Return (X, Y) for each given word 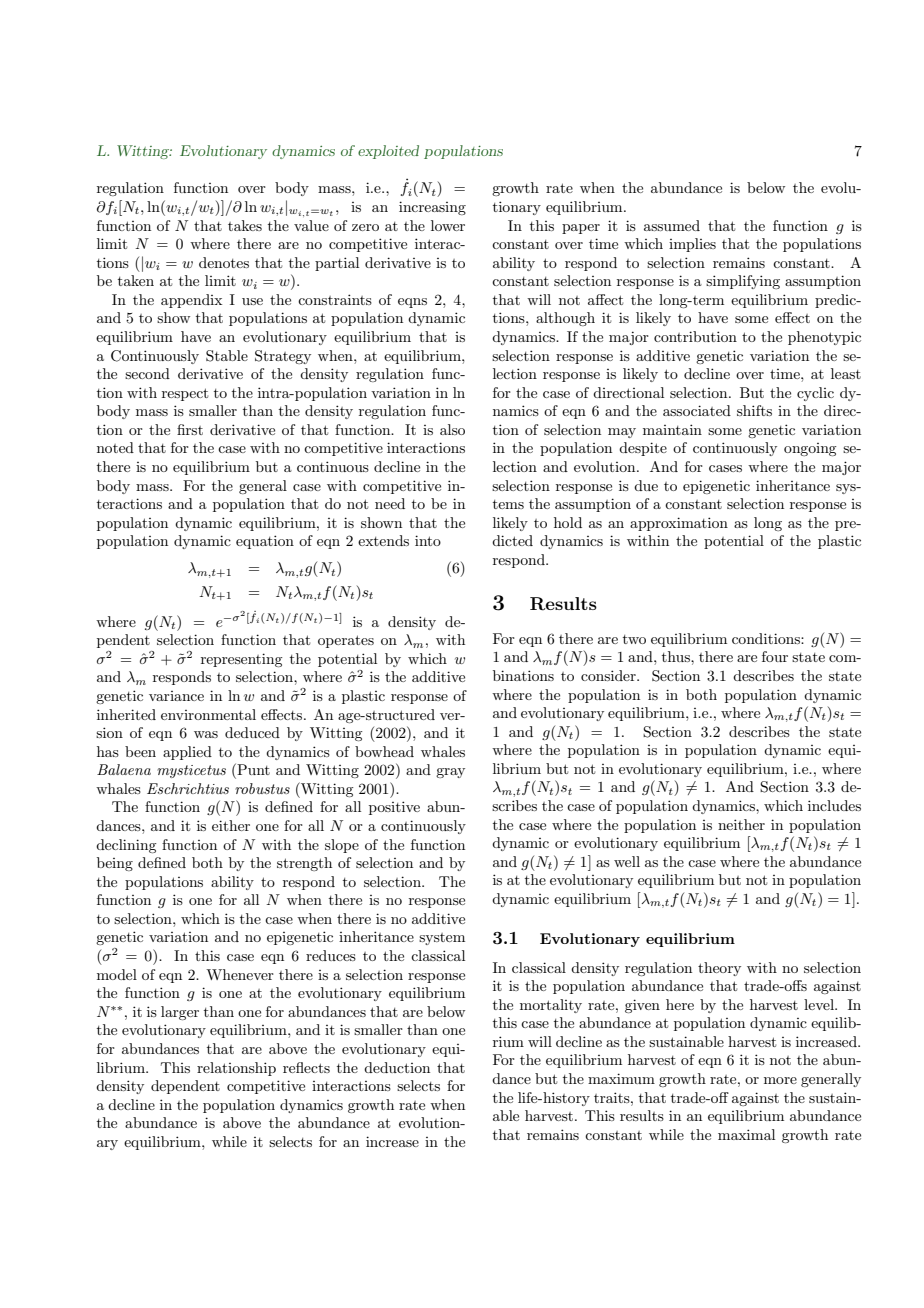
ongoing (810, 449)
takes (245, 225)
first (190, 429)
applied (187, 753)
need (390, 503)
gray (450, 773)
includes (834, 805)
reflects (306, 1067)
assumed (672, 225)
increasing (432, 208)
